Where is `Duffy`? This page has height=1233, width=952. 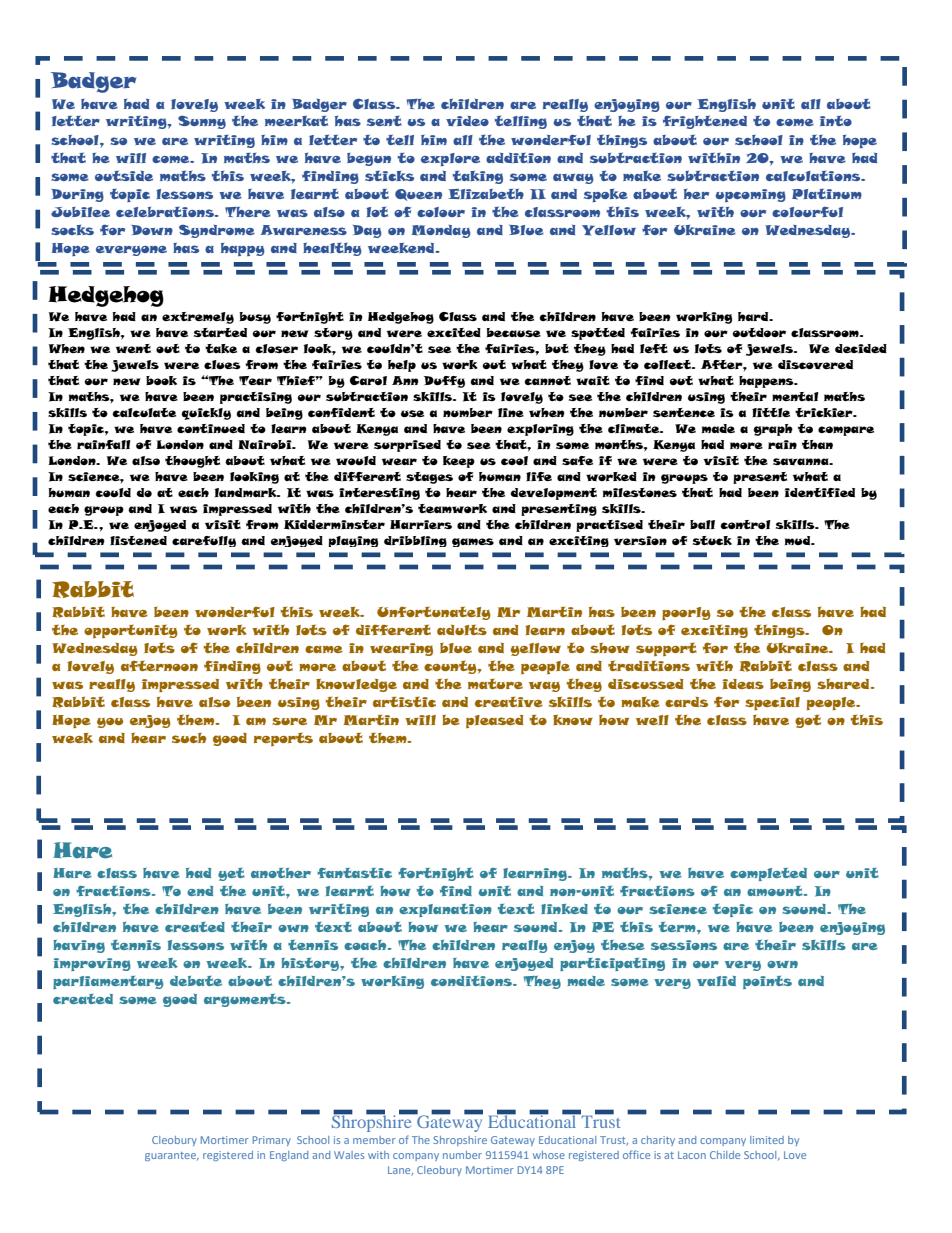 Duffy is located at coordinates (444, 382).
